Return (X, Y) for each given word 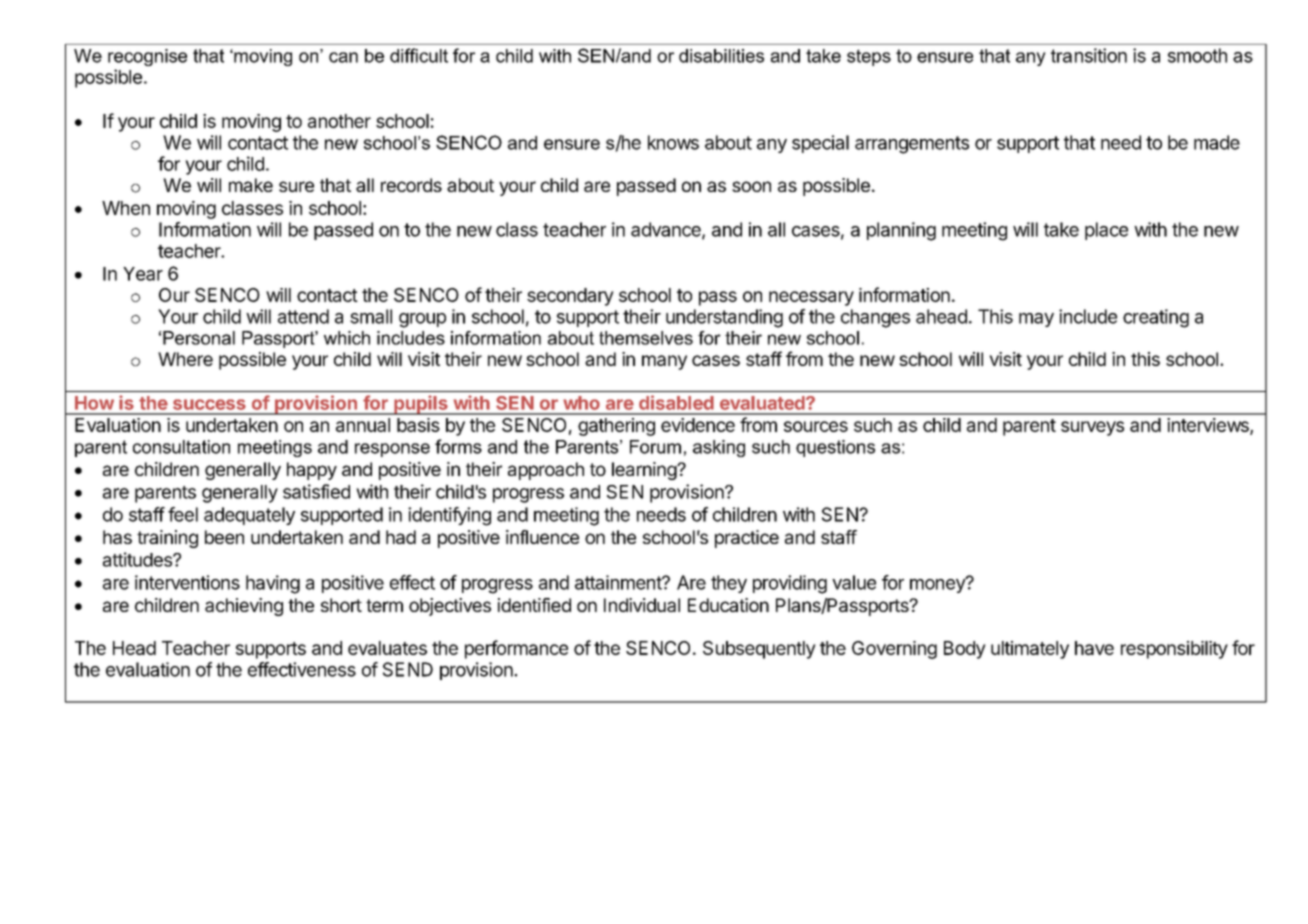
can (343, 57)
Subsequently (759, 650)
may (1036, 320)
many (664, 362)
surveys (1092, 428)
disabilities (721, 56)
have (1094, 648)
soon (751, 186)
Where (185, 359)
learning (645, 471)
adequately (249, 516)
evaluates (387, 648)
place (1106, 231)
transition (1089, 55)
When (126, 208)
